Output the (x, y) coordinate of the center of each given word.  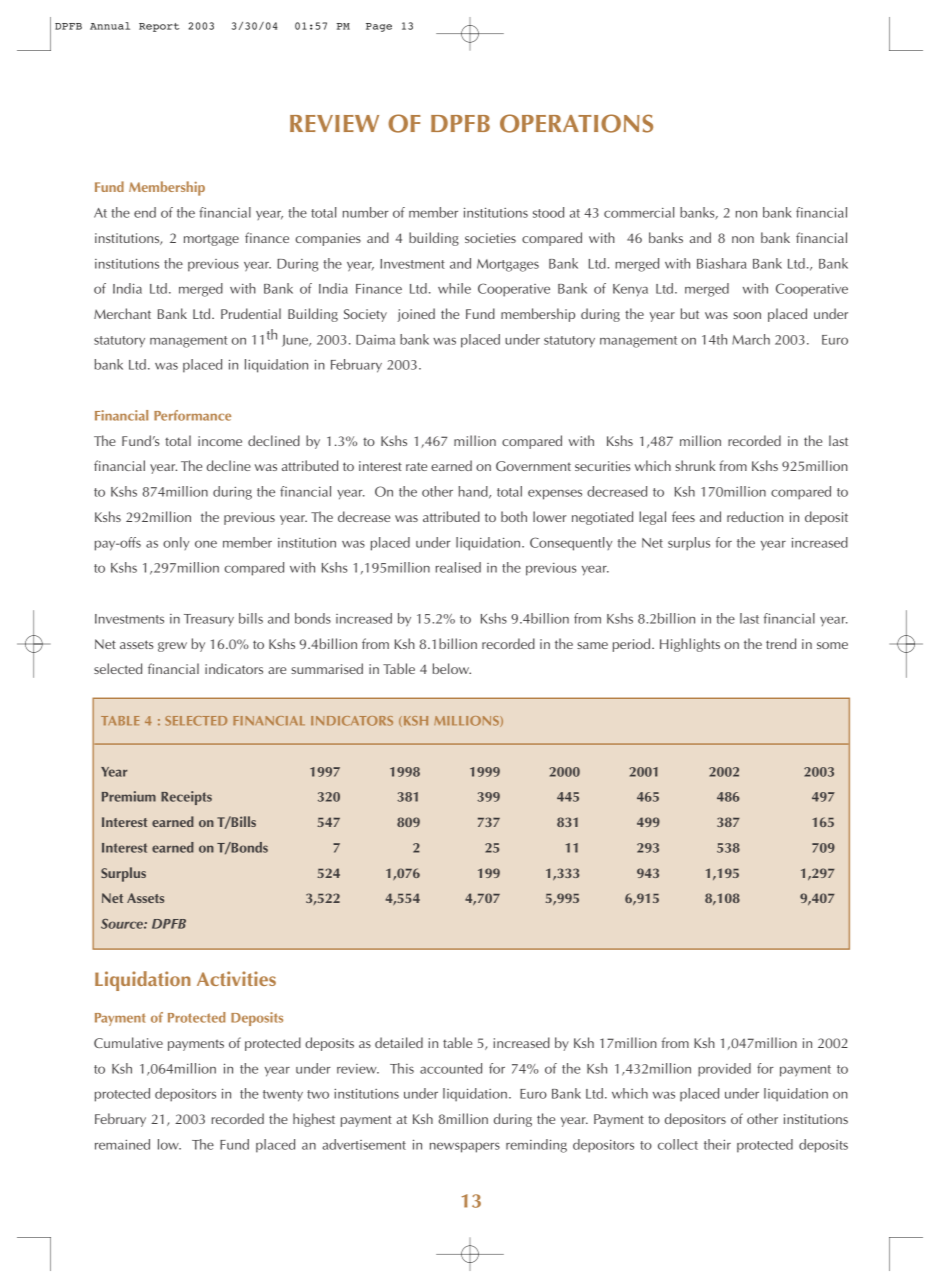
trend (781, 643)
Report (159, 27)
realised (458, 567)
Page (379, 27)
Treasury (209, 620)
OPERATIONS (576, 123)
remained (122, 1144)
